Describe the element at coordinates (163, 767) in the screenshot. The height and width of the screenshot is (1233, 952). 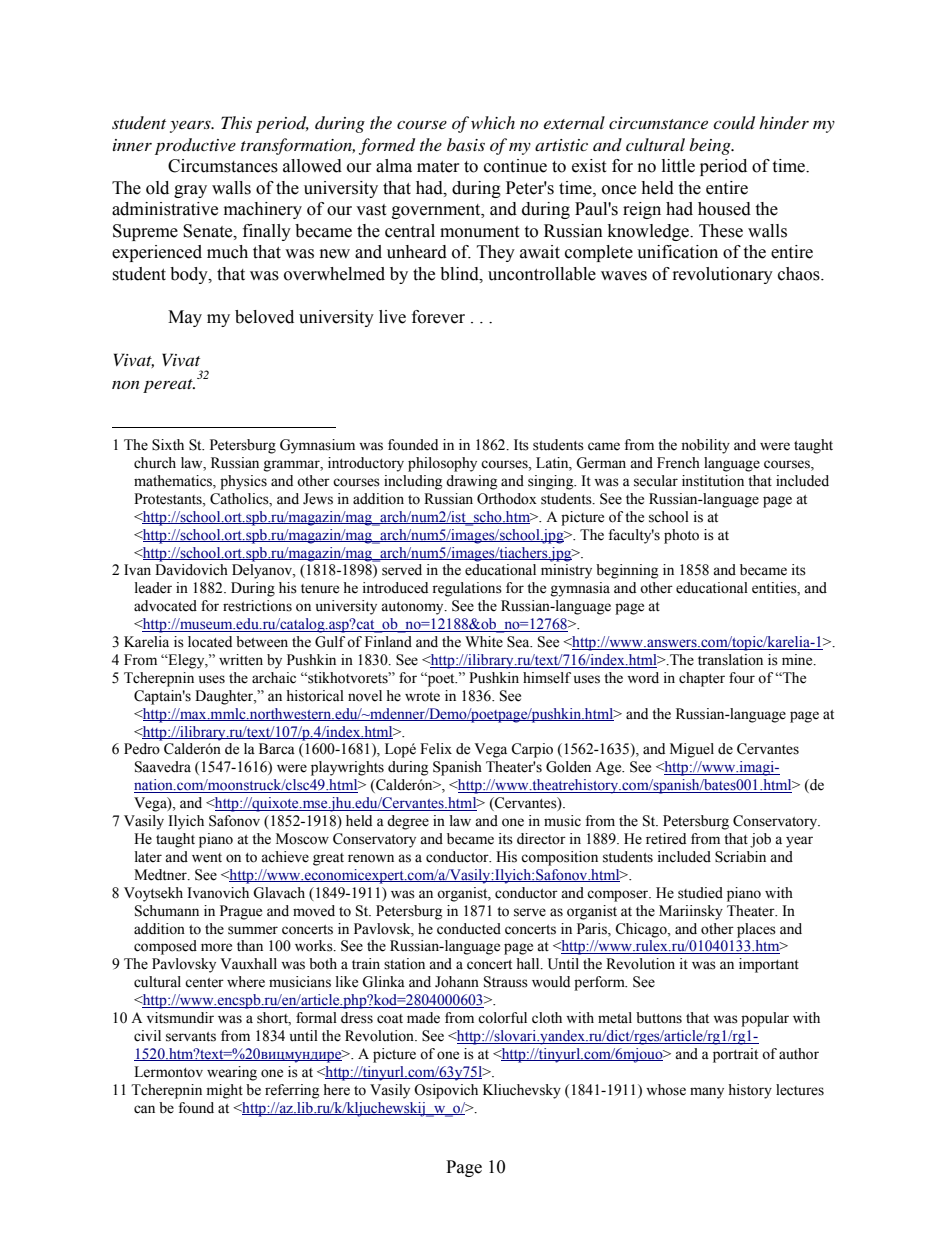
I see `Saavedra` at that location.
